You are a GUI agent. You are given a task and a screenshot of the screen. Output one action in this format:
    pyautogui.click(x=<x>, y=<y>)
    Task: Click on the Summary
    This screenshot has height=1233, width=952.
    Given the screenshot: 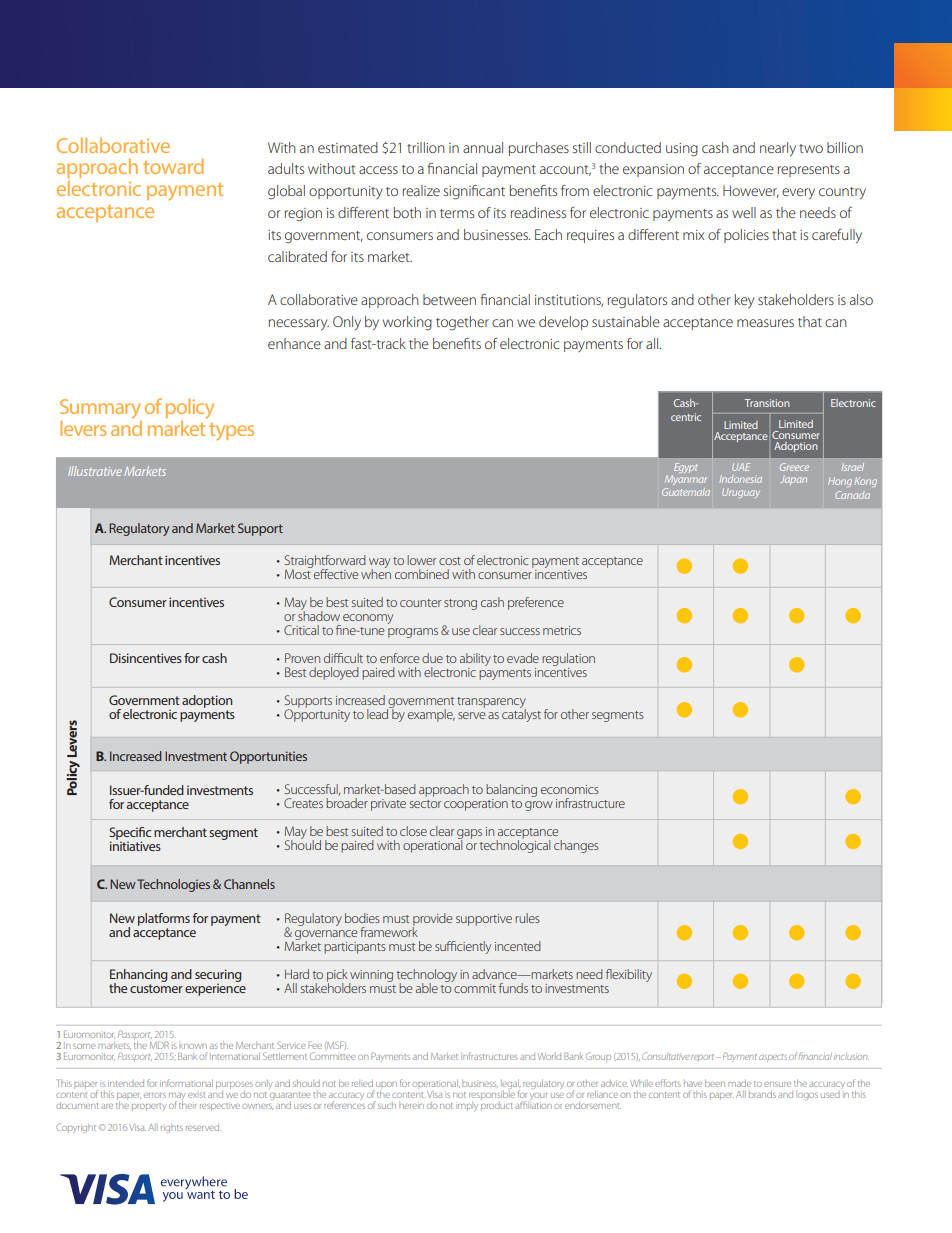 What is the action you would take?
    pyautogui.click(x=100, y=409)
